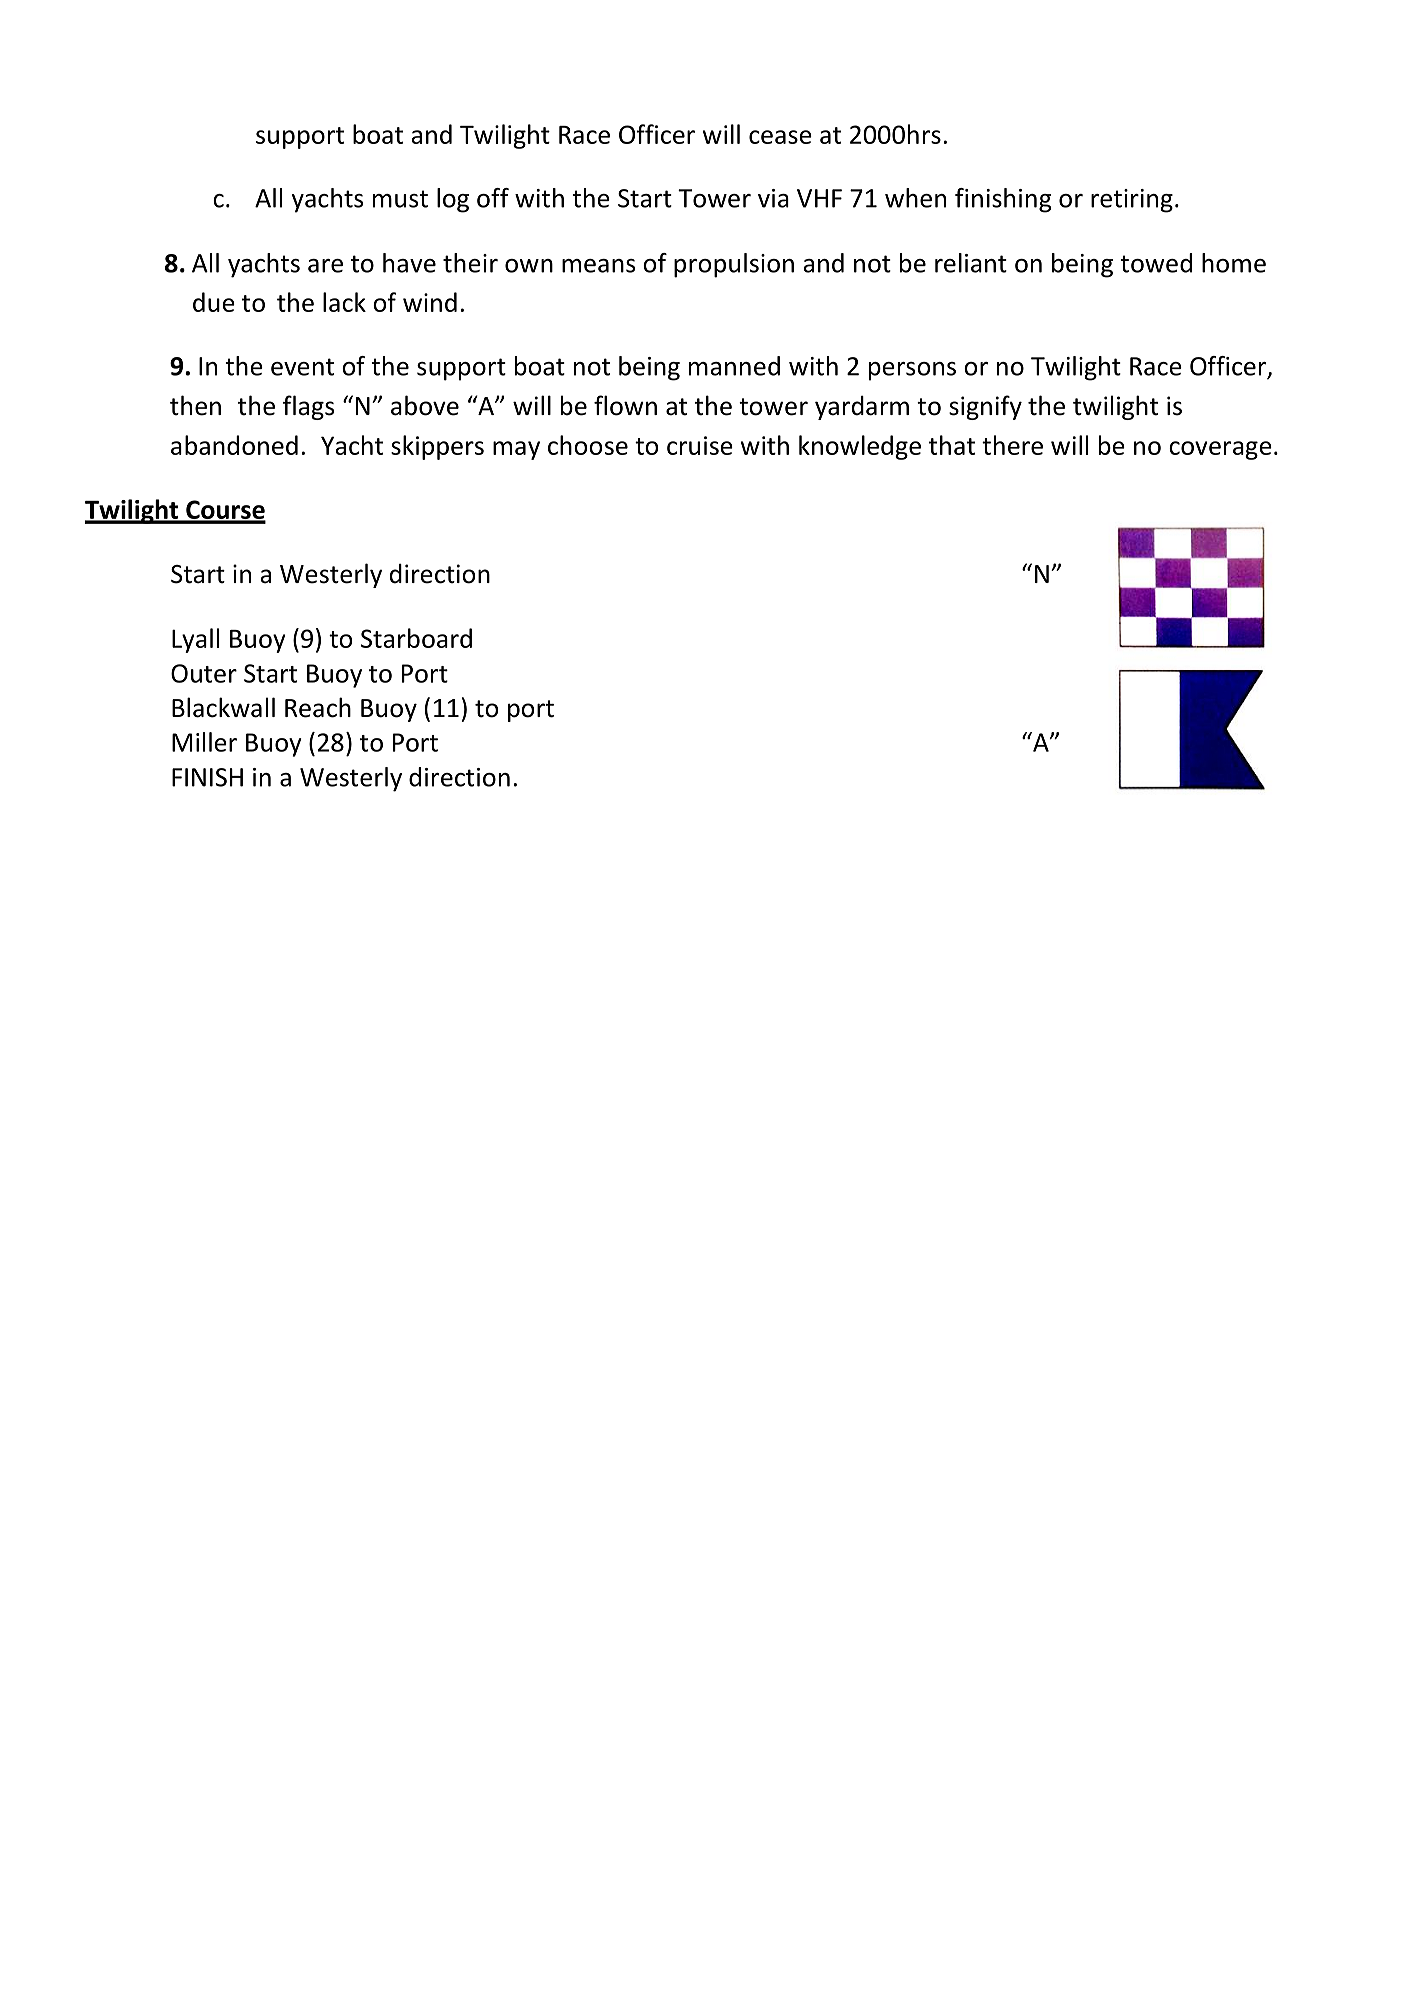 This image has height=1989, width=1407. I want to click on Starboard, so click(416, 638).
